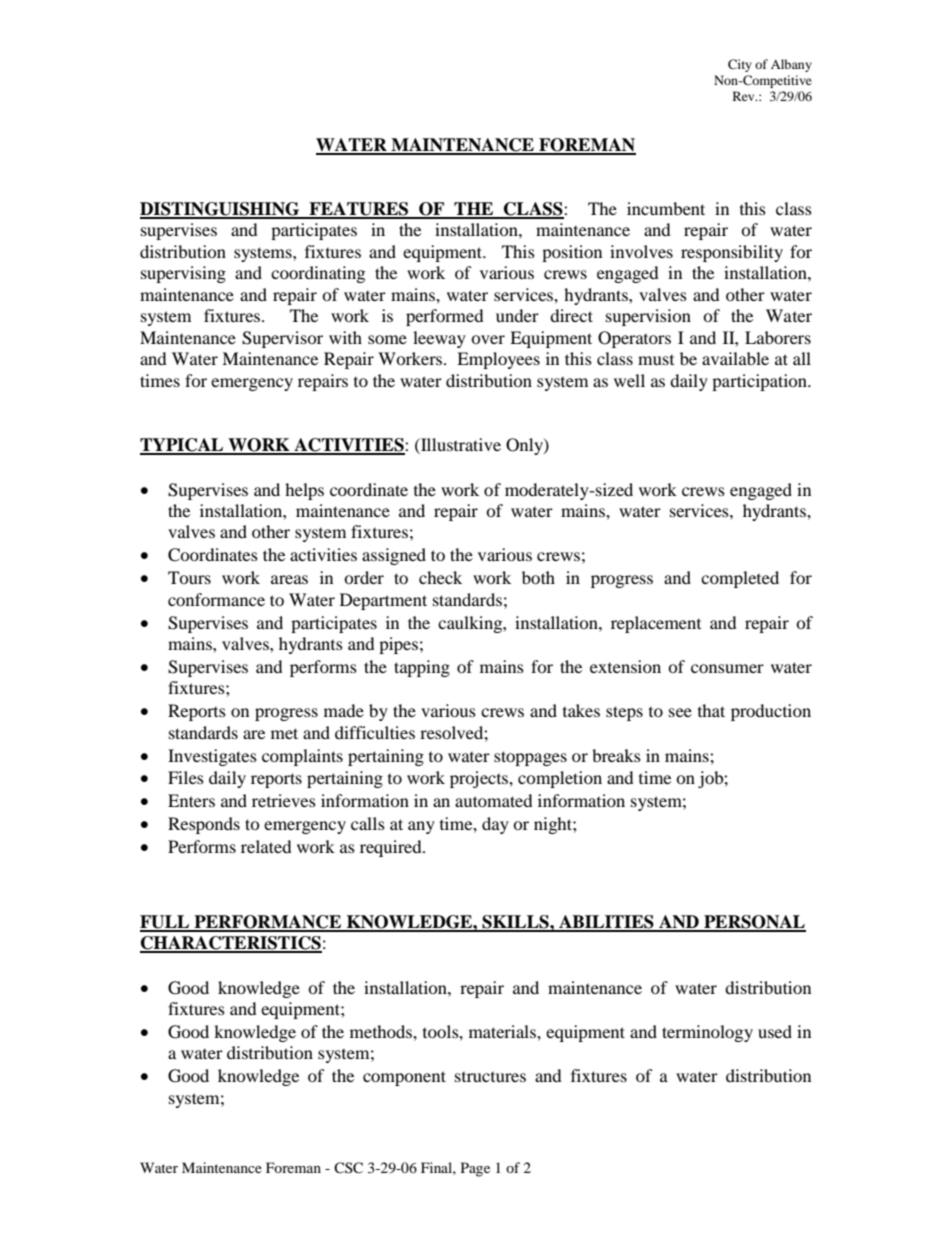  What do you see at coordinates (745, 96) in the image?
I see `Rev` at bounding box center [745, 96].
